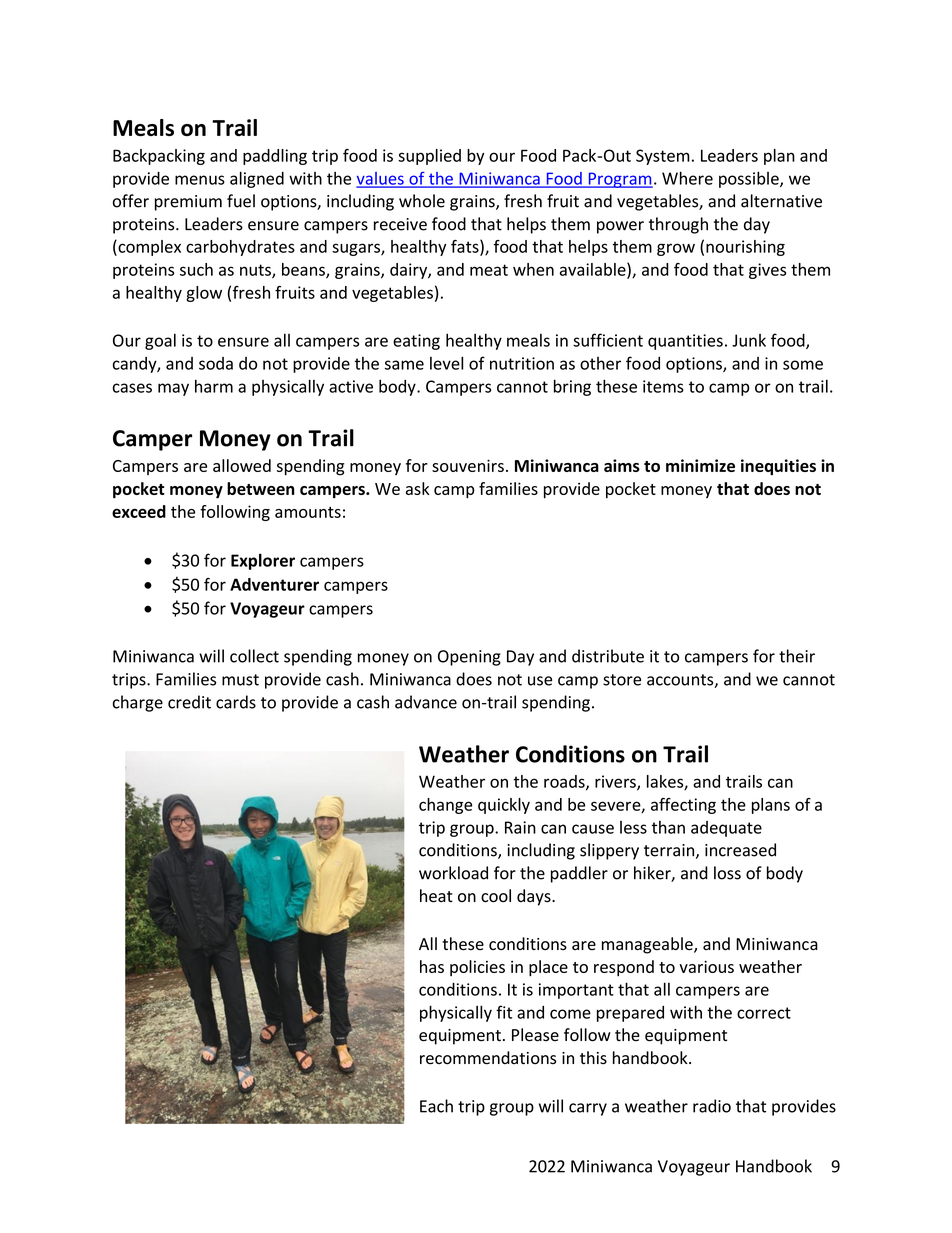 The height and width of the document is (1233, 952). Describe the element at coordinates (700, 465) in the document. I see `minimize` at that location.
